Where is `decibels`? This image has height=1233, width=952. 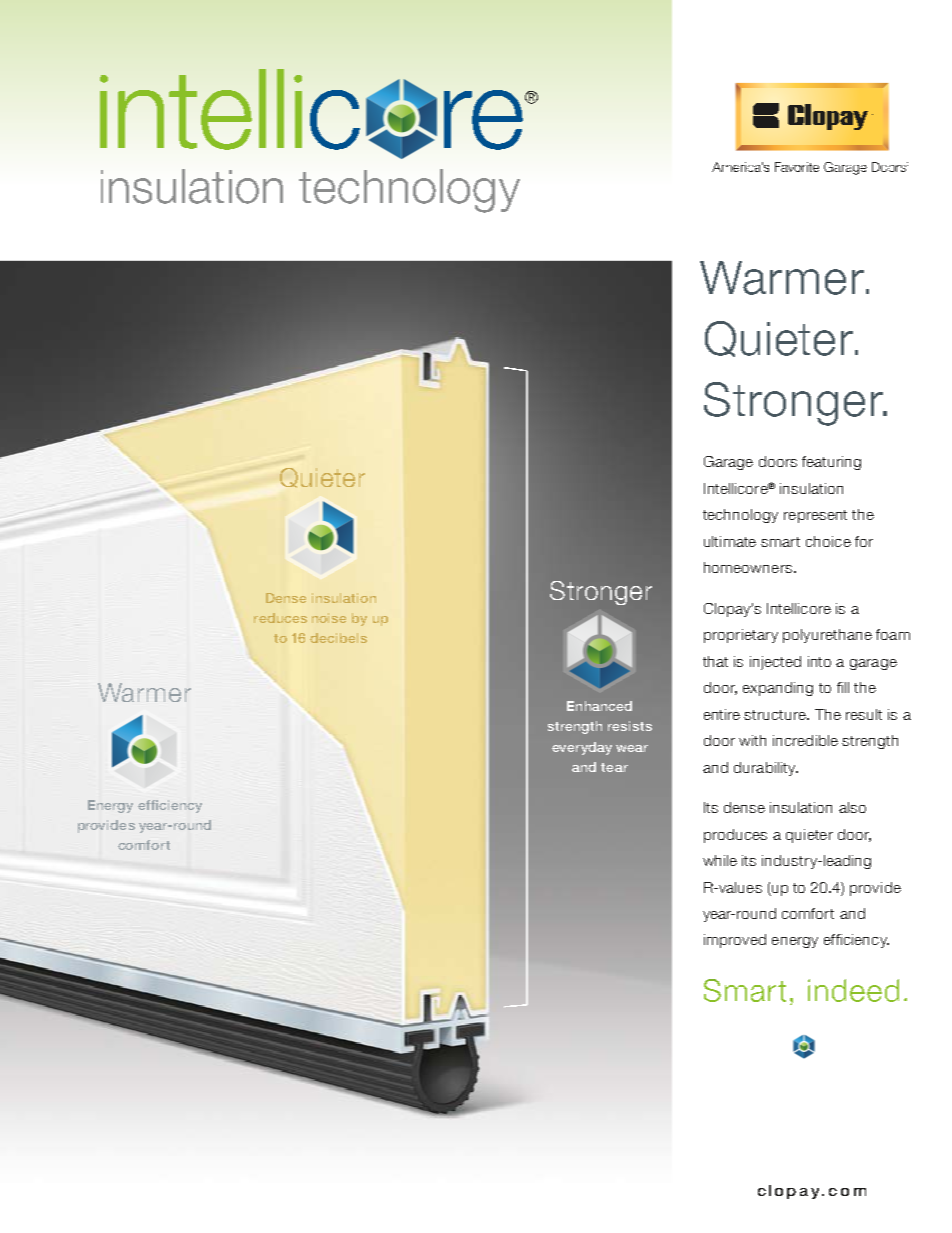 decibels is located at coordinates (338, 638).
